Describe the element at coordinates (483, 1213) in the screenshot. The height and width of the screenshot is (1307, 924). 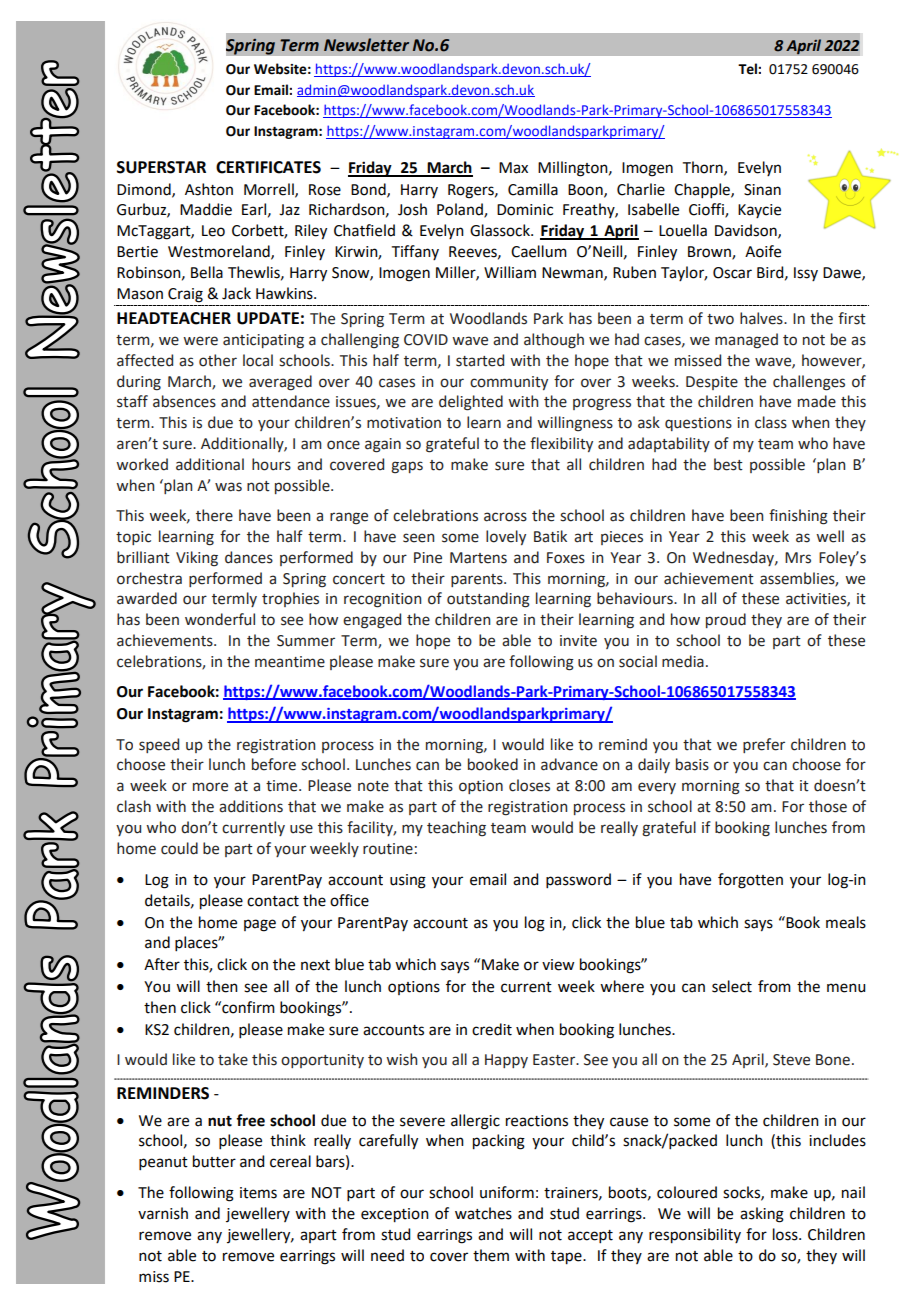
I see `watches` at that location.
